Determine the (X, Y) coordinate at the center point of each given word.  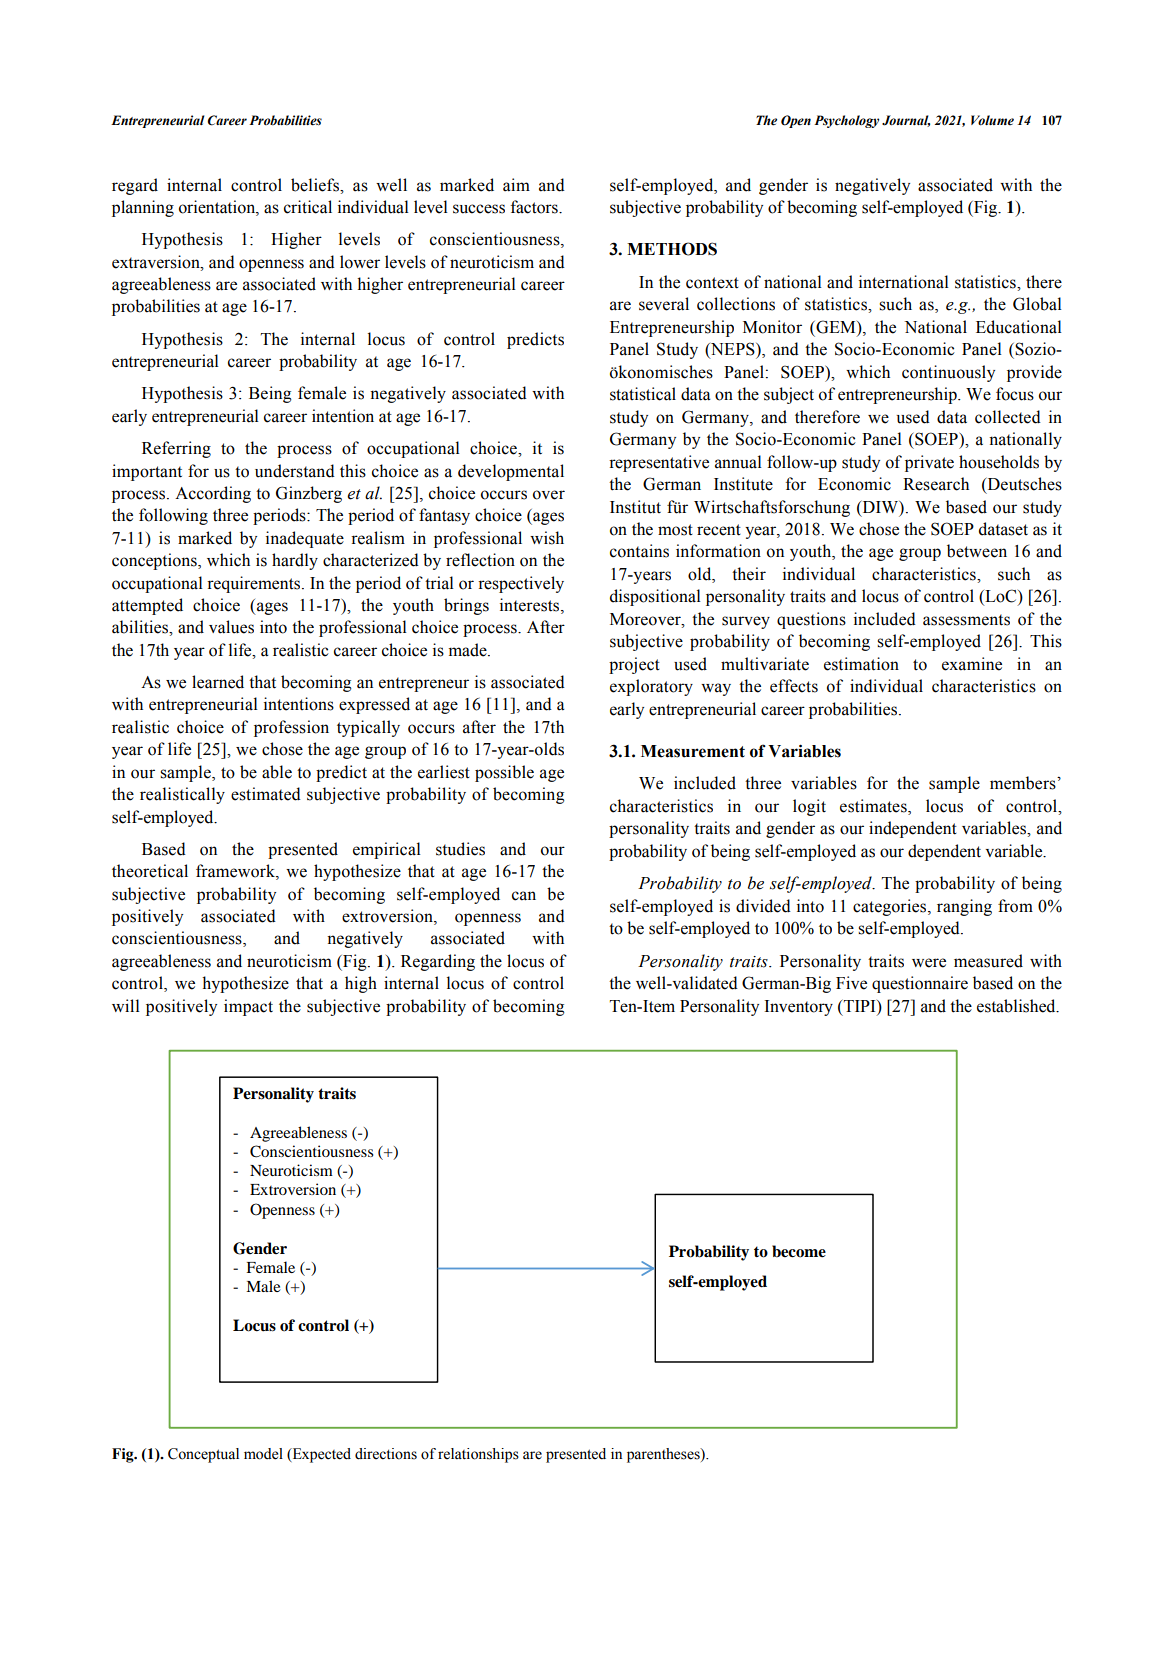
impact (248, 1007)
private (929, 463)
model (263, 1454)
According (213, 494)
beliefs (316, 185)
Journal (906, 121)
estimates (874, 807)
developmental (511, 472)
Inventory (798, 1008)
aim (516, 185)
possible (504, 773)
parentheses (664, 1455)
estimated (266, 794)
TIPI (861, 1006)
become (799, 1251)
